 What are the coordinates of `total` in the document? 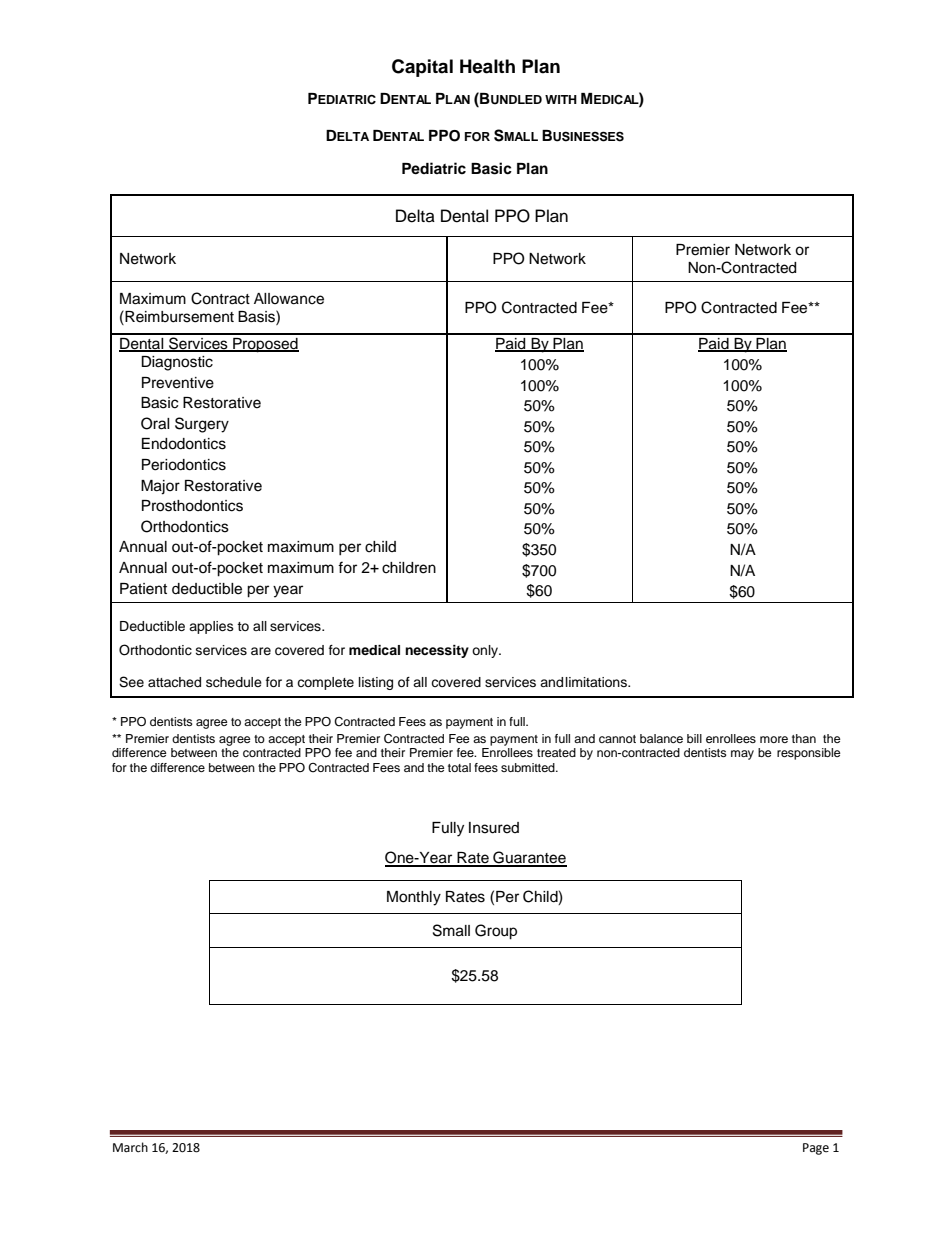 It's located at (459, 767).
